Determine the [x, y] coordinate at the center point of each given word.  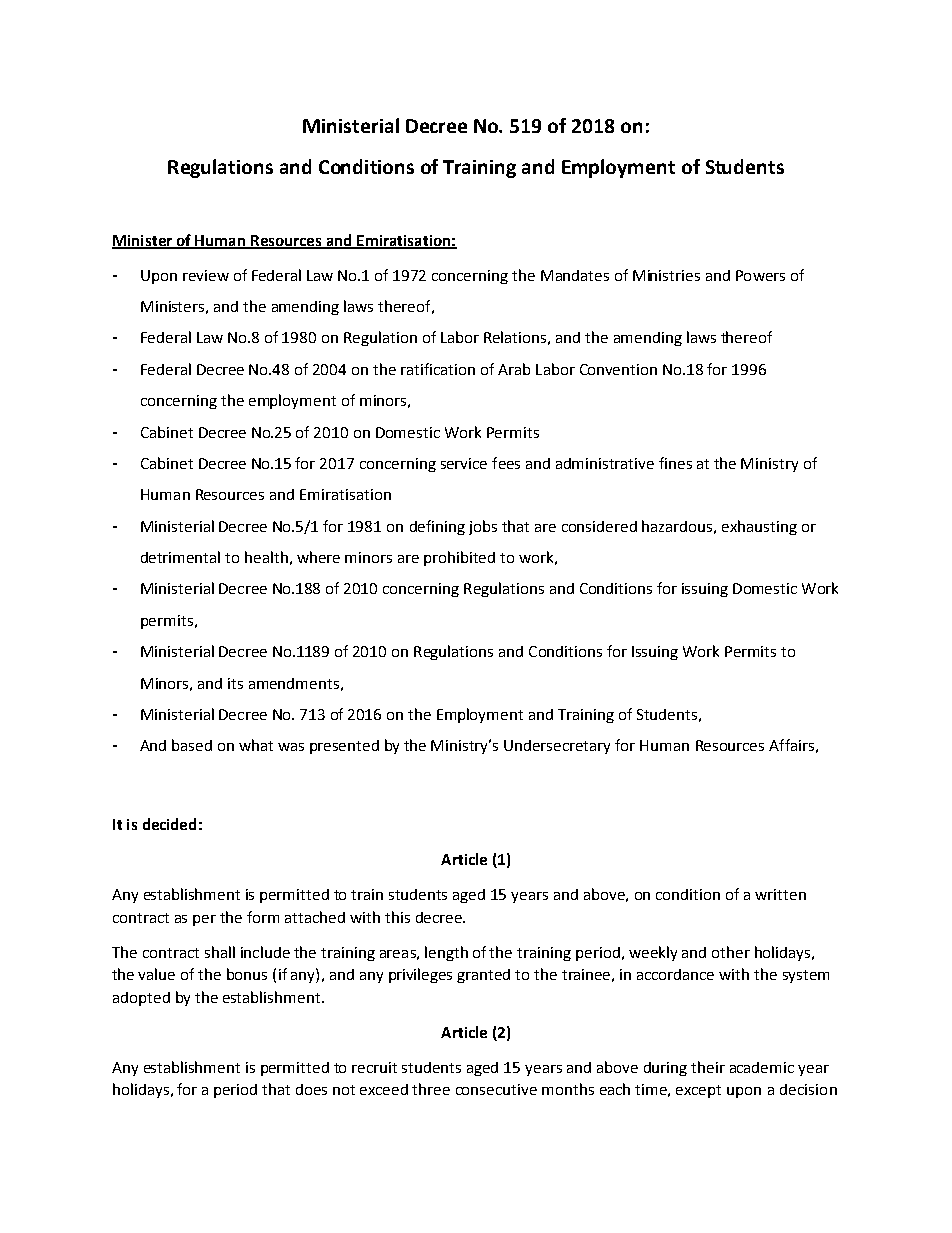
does [311, 1089]
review [206, 275]
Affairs [791, 745]
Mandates [575, 275]
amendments [294, 683]
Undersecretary [557, 747]
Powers [760, 275]
